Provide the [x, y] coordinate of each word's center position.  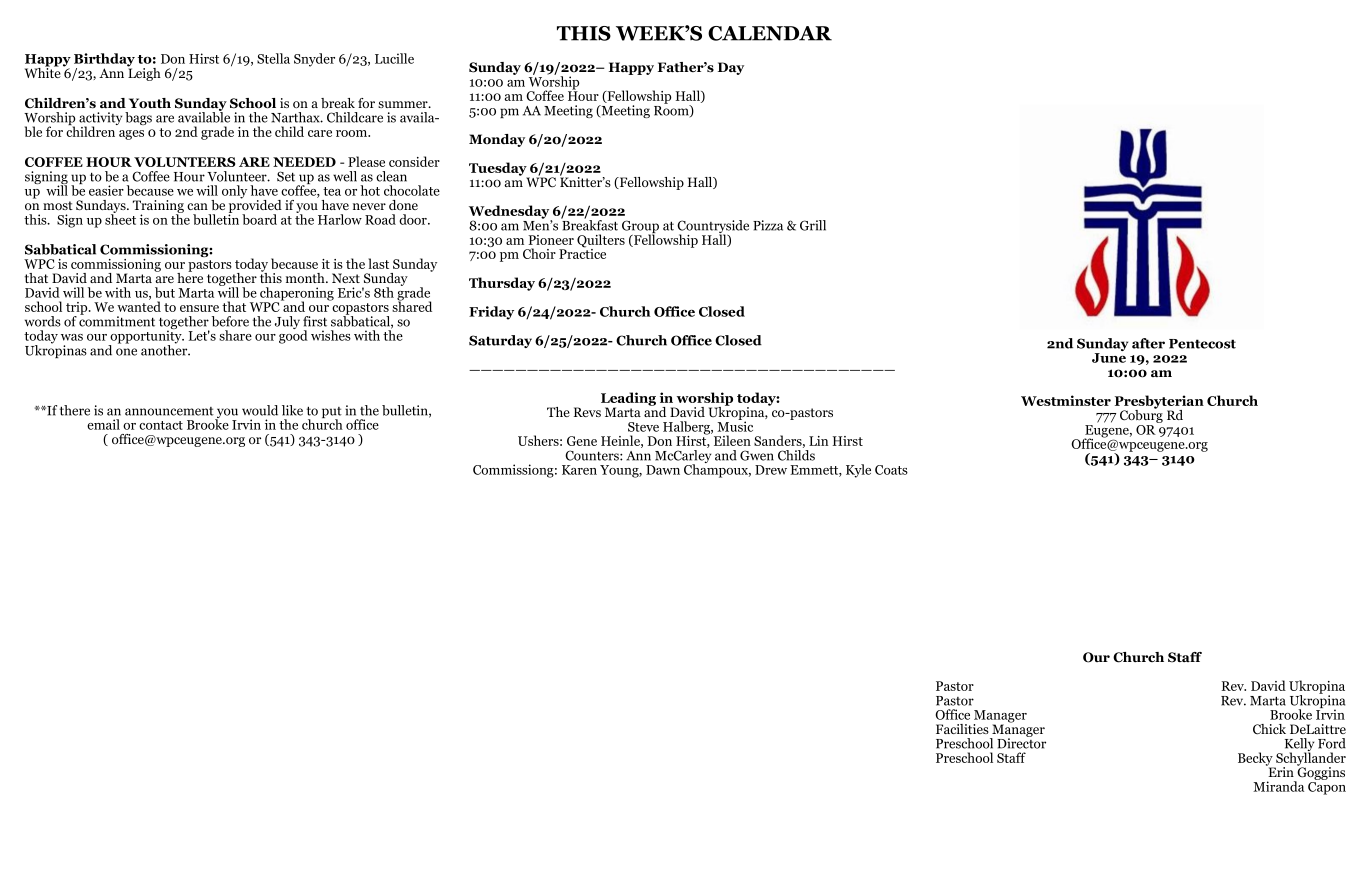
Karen [579, 470]
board [259, 219]
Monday [497, 140]
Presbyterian [1159, 403]
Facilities [962, 729]
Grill [813, 225]
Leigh [144, 73]
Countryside [713, 228]
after [1148, 343]
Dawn [663, 470]
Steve [643, 427]
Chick [1269, 729]
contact [161, 425]
